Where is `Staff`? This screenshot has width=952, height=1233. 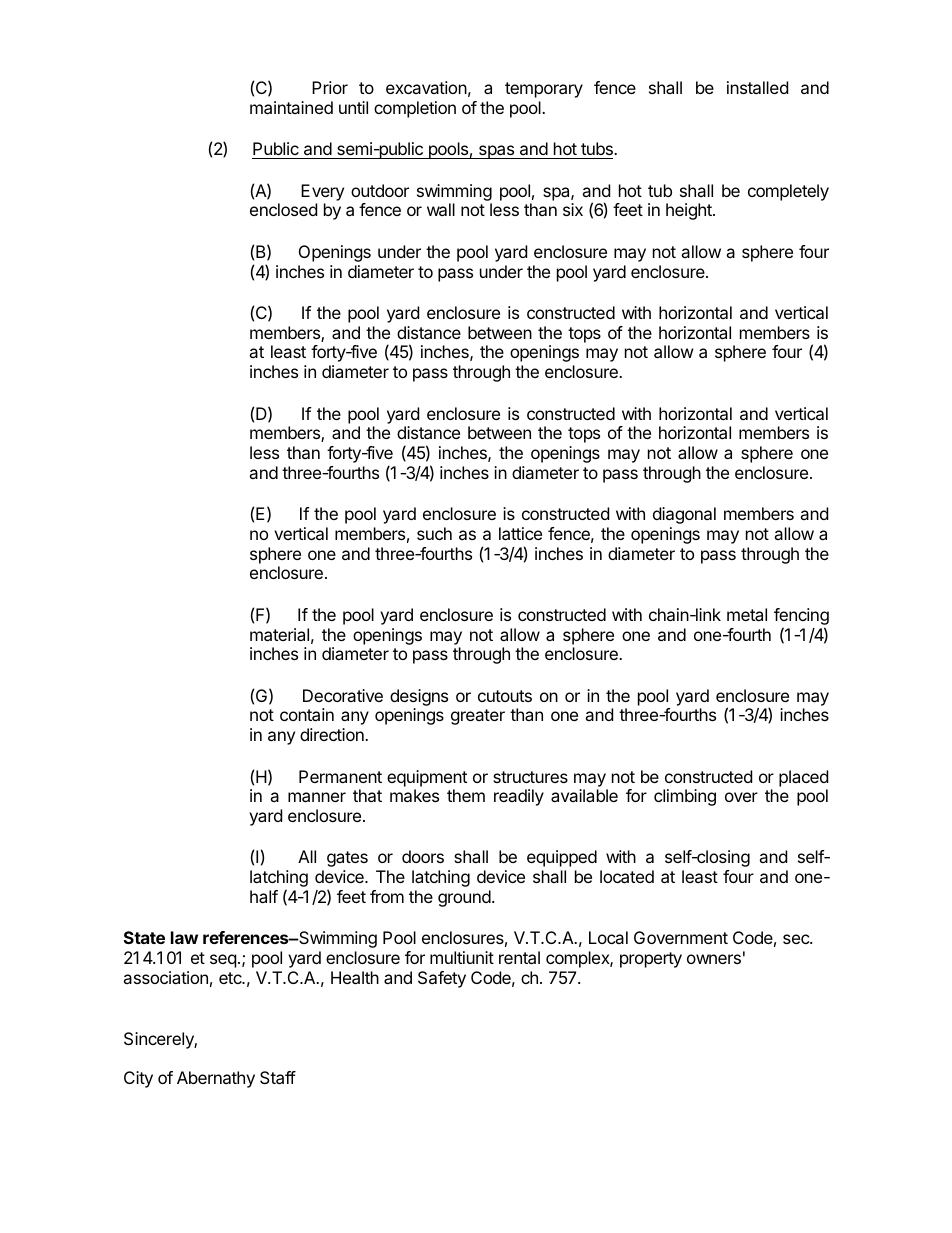 Staff is located at coordinates (278, 1077).
